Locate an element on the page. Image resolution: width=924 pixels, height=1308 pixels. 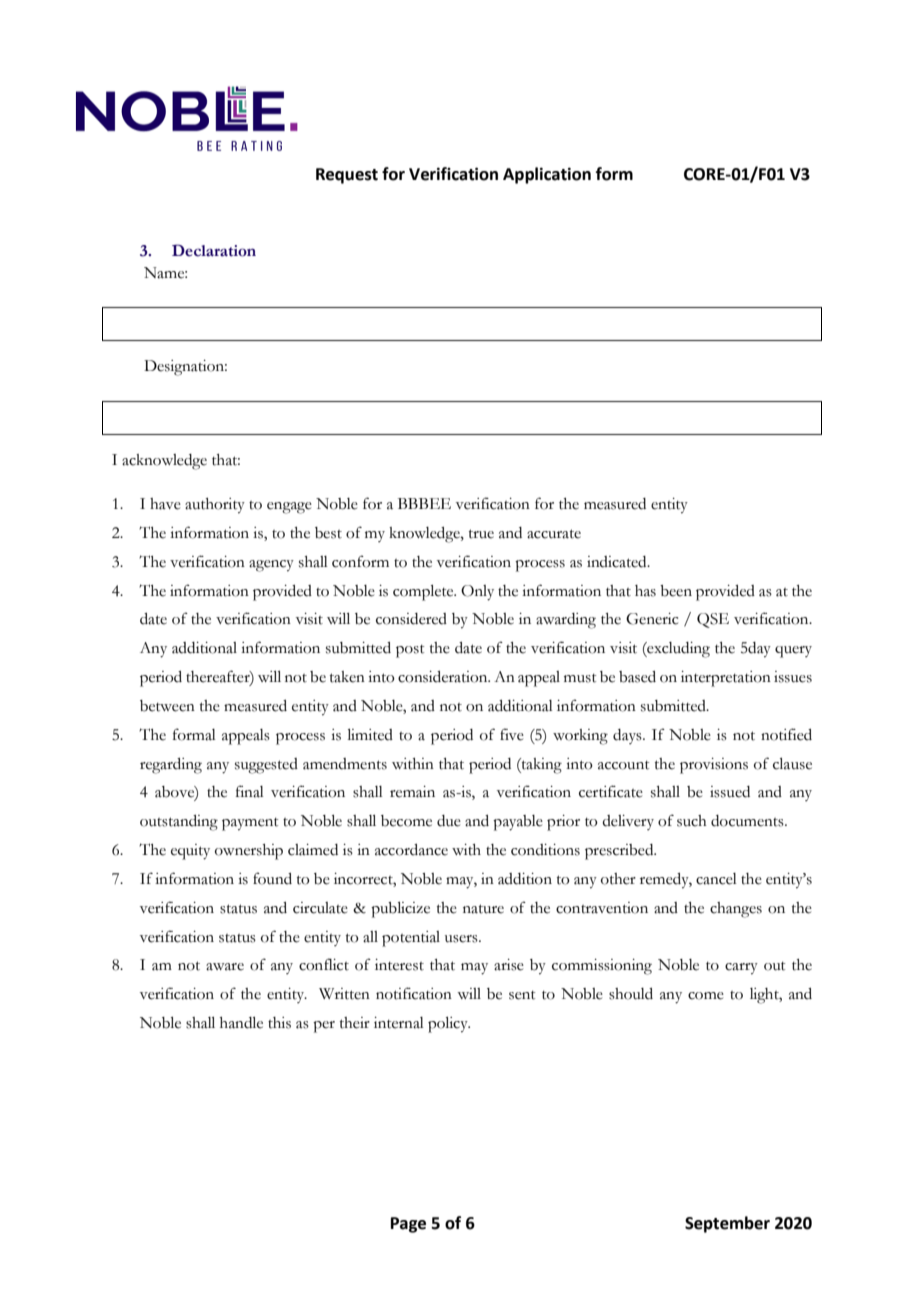
Request is located at coordinates (347, 176).
